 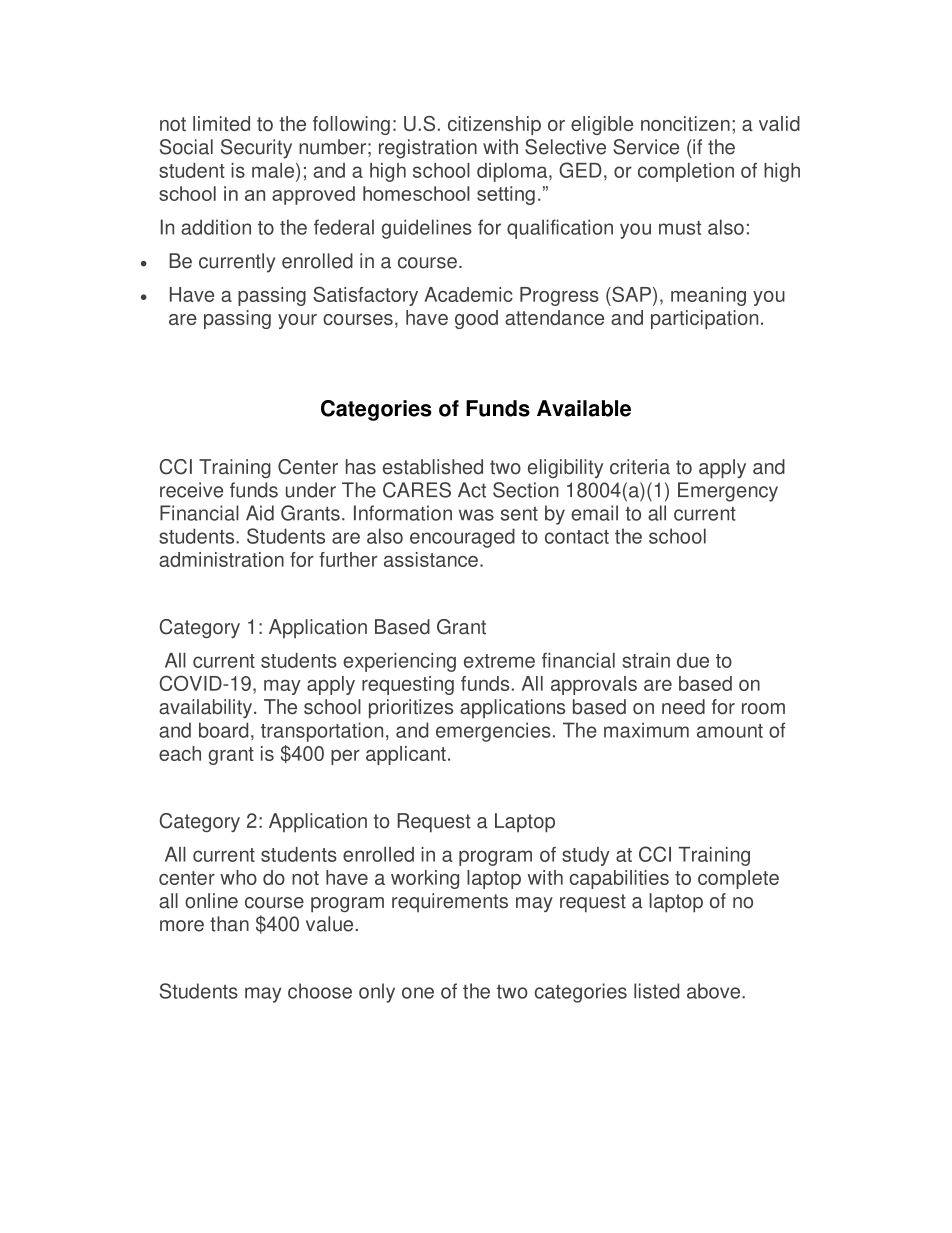 What do you see at coordinates (223, 730) in the image?
I see `board` at bounding box center [223, 730].
